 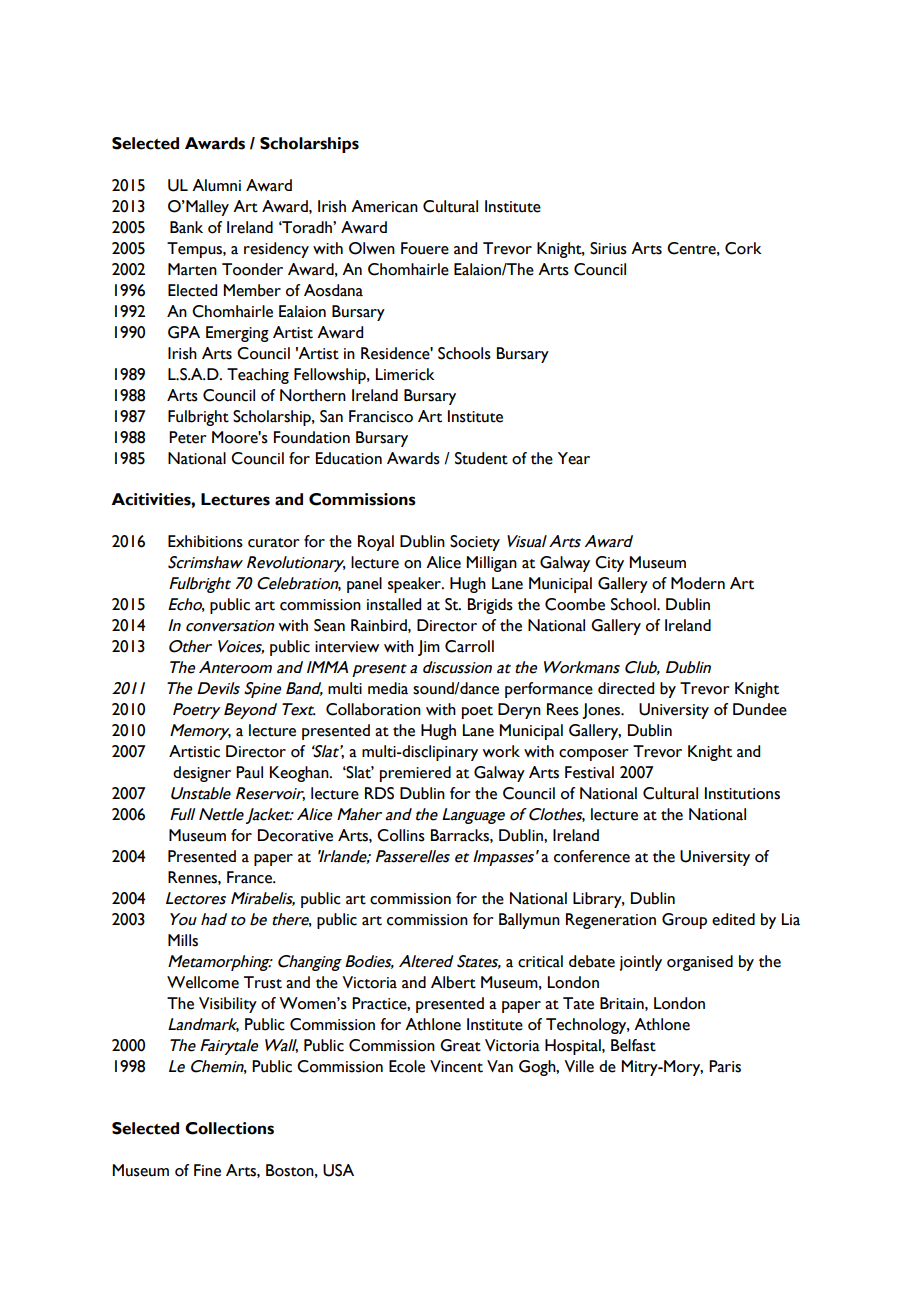 What do you see at coordinates (329, 625) in the image?
I see `Sean` at bounding box center [329, 625].
